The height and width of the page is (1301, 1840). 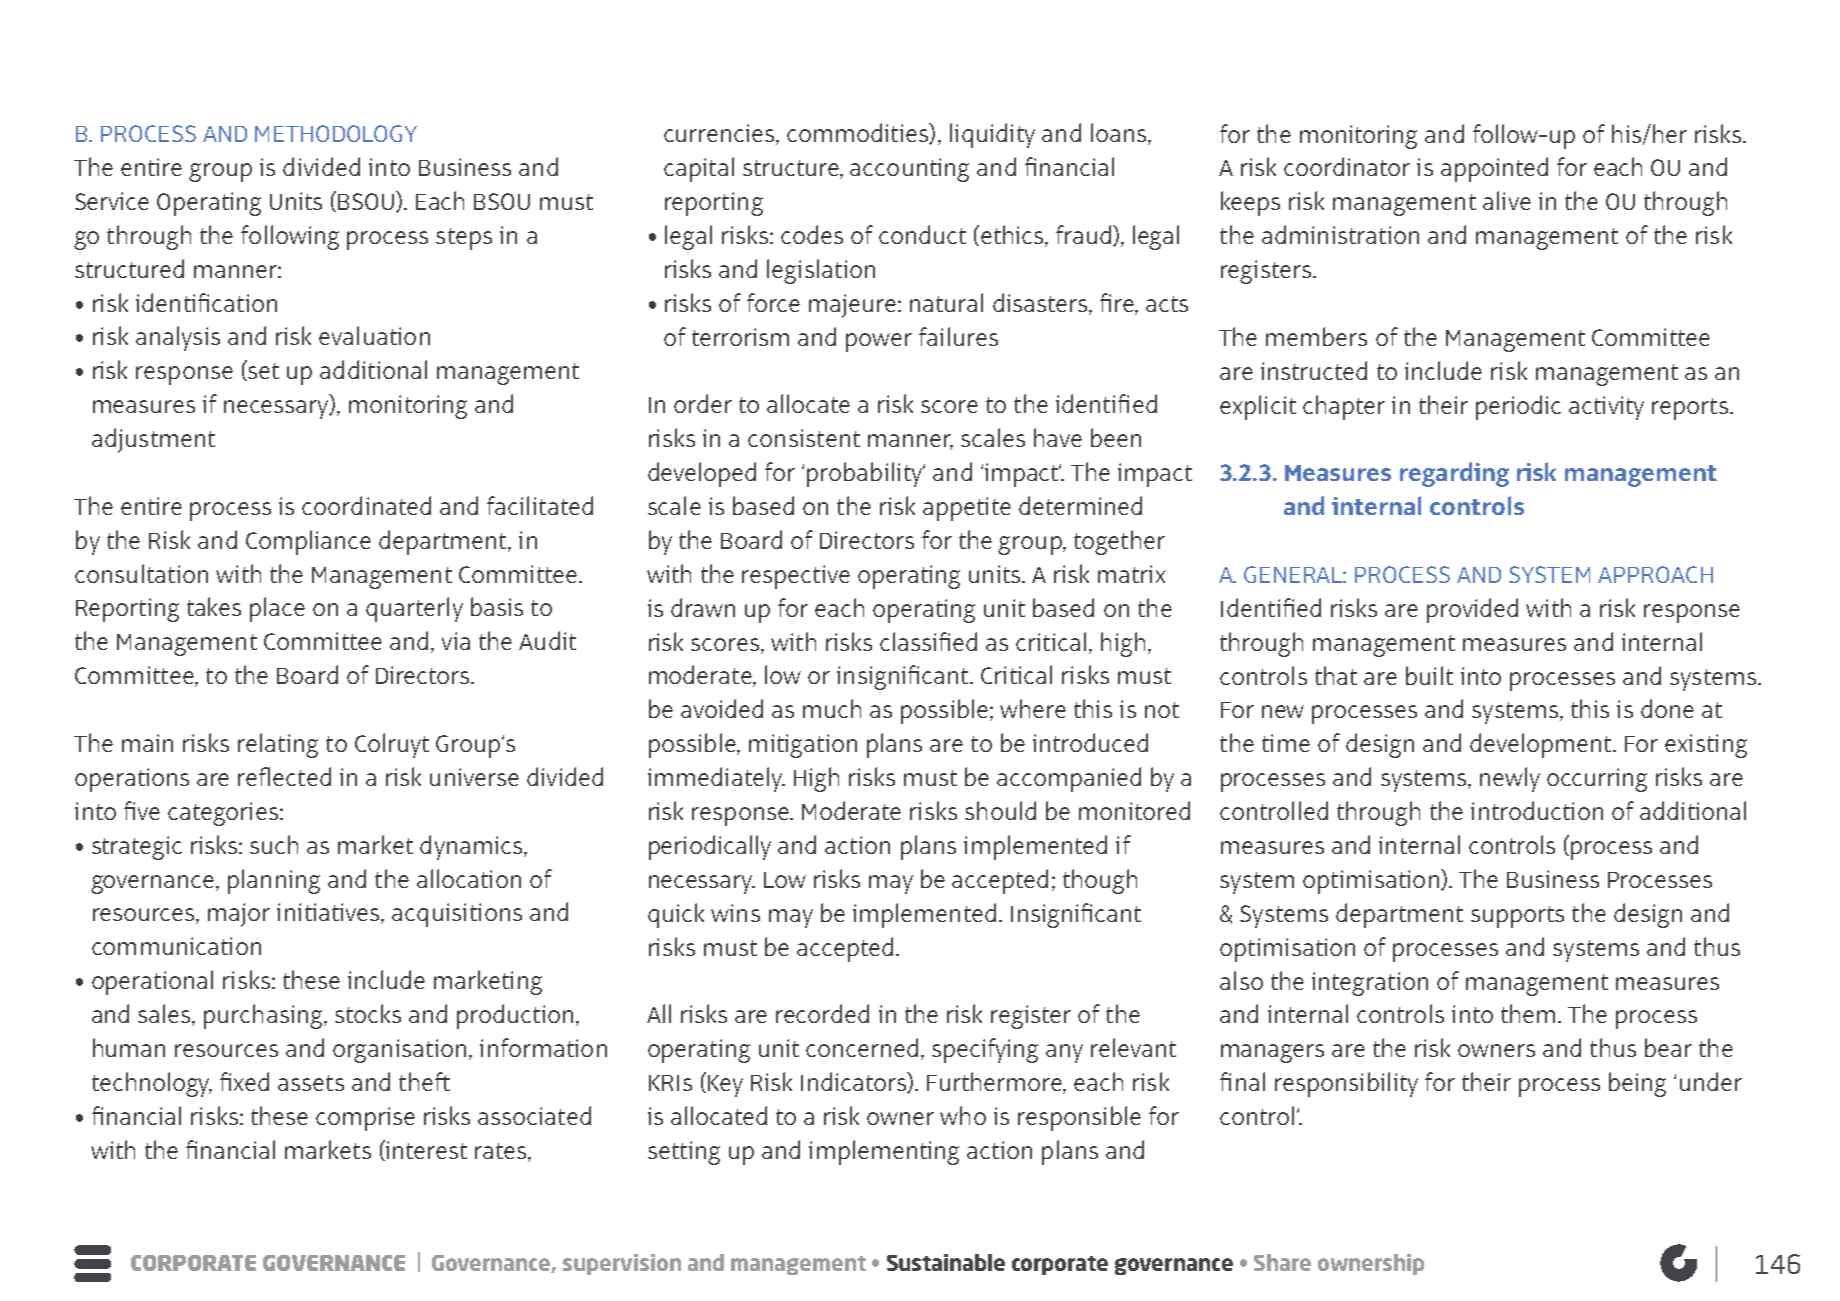 What do you see at coordinates (336, 133) in the page?
I see `METHODOLOGY` at bounding box center [336, 133].
